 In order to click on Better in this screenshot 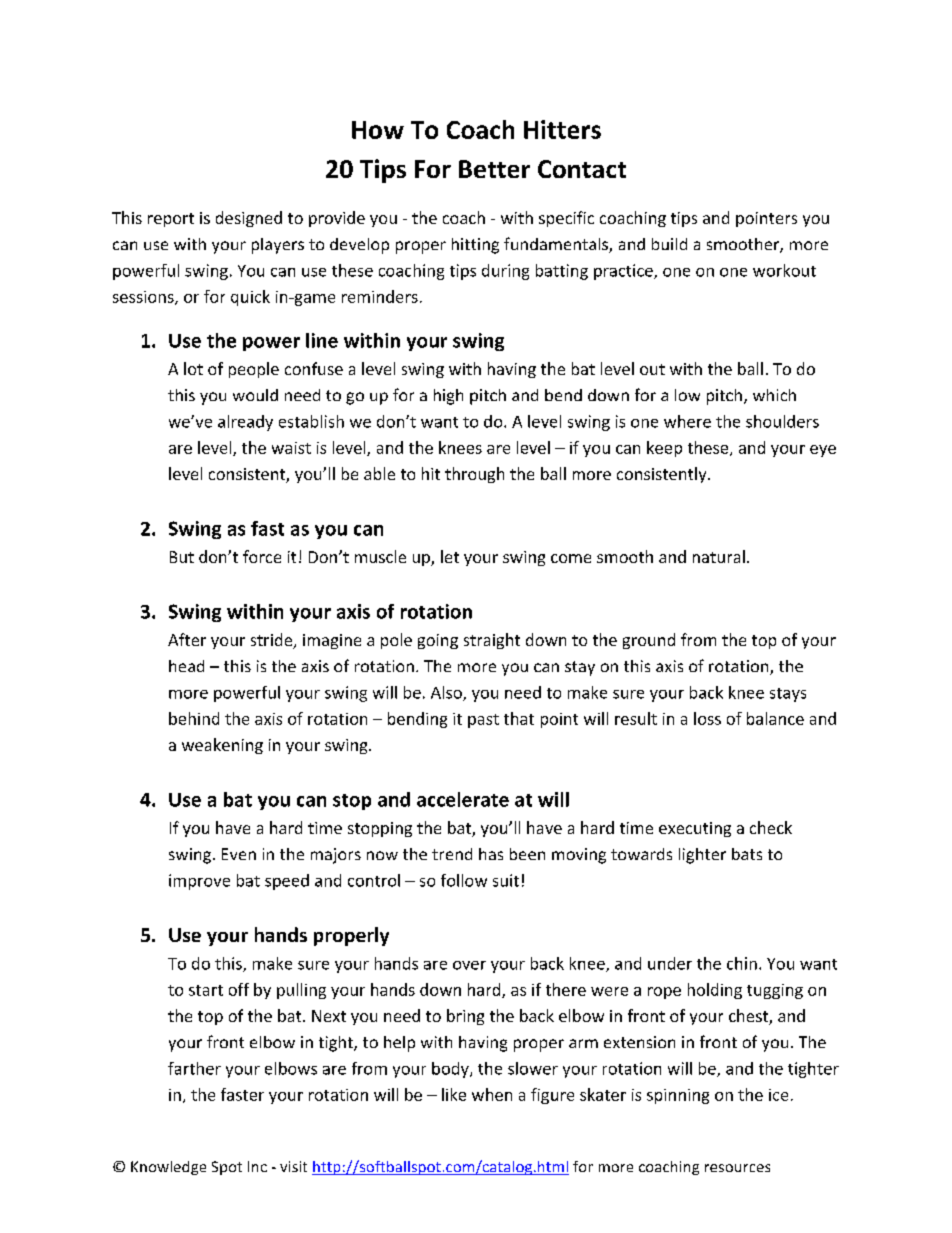, I will do `click(494, 169)`.
